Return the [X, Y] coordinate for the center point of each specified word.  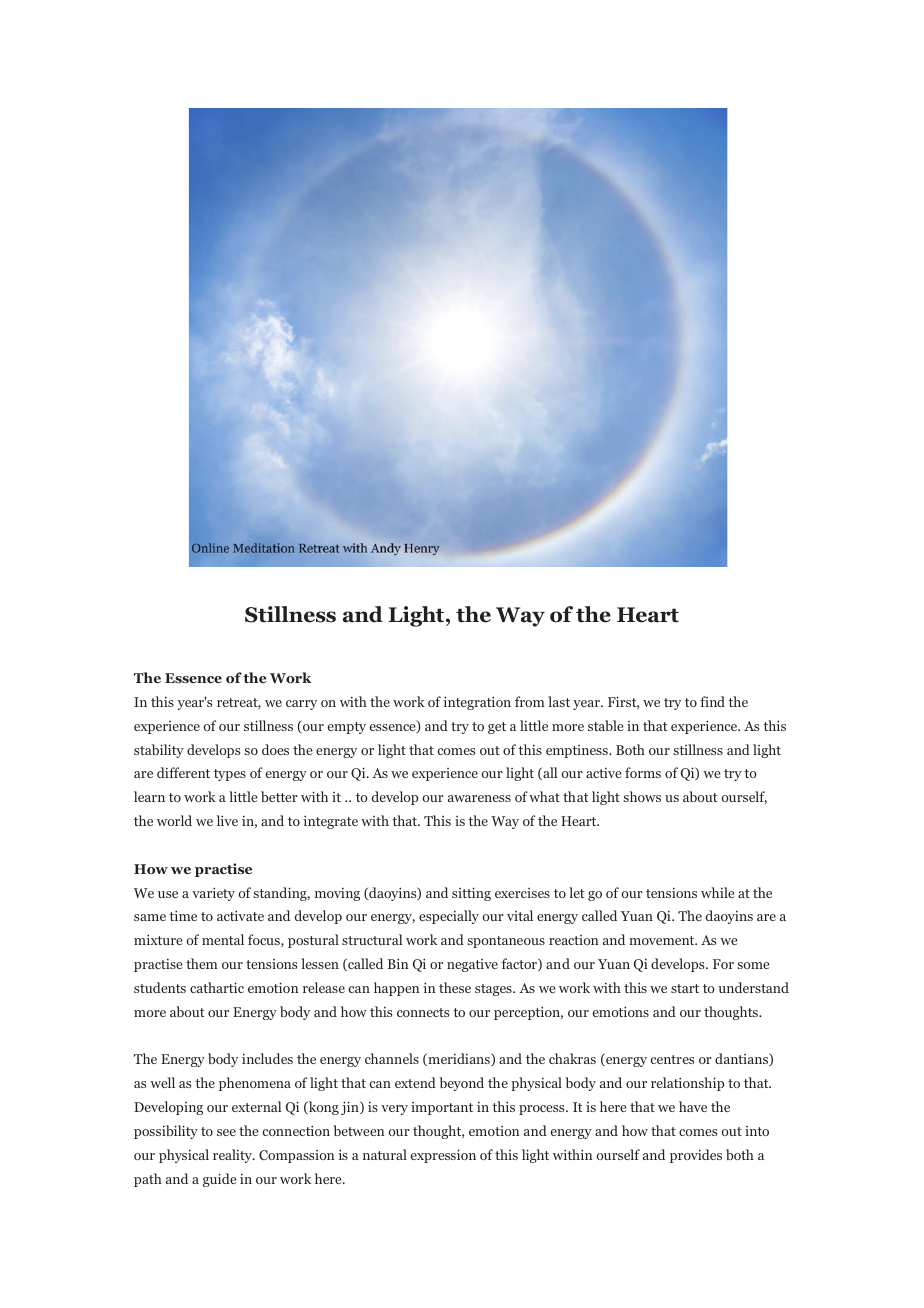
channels [392, 1058]
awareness [479, 798]
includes [267, 1058]
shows [642, 796]
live [227, 820]
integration [477, 703]
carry [301, 705]
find [712, 701]
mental [223, 939]
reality [233, 1156]
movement [663, 940]
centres [672, 1059]
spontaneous [506, 942]
